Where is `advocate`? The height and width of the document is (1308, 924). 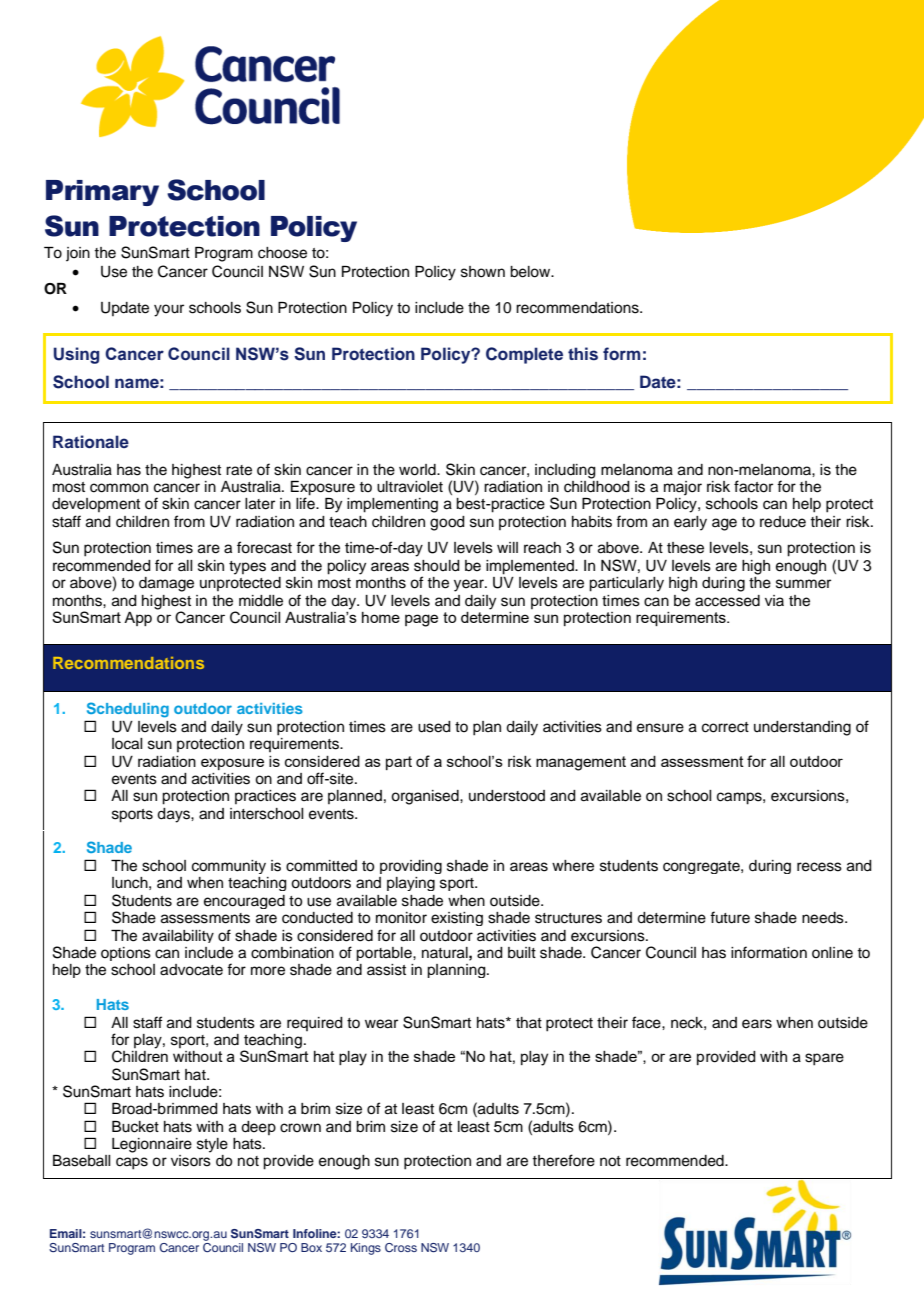
advocate is located at coordinates (191, 970).
